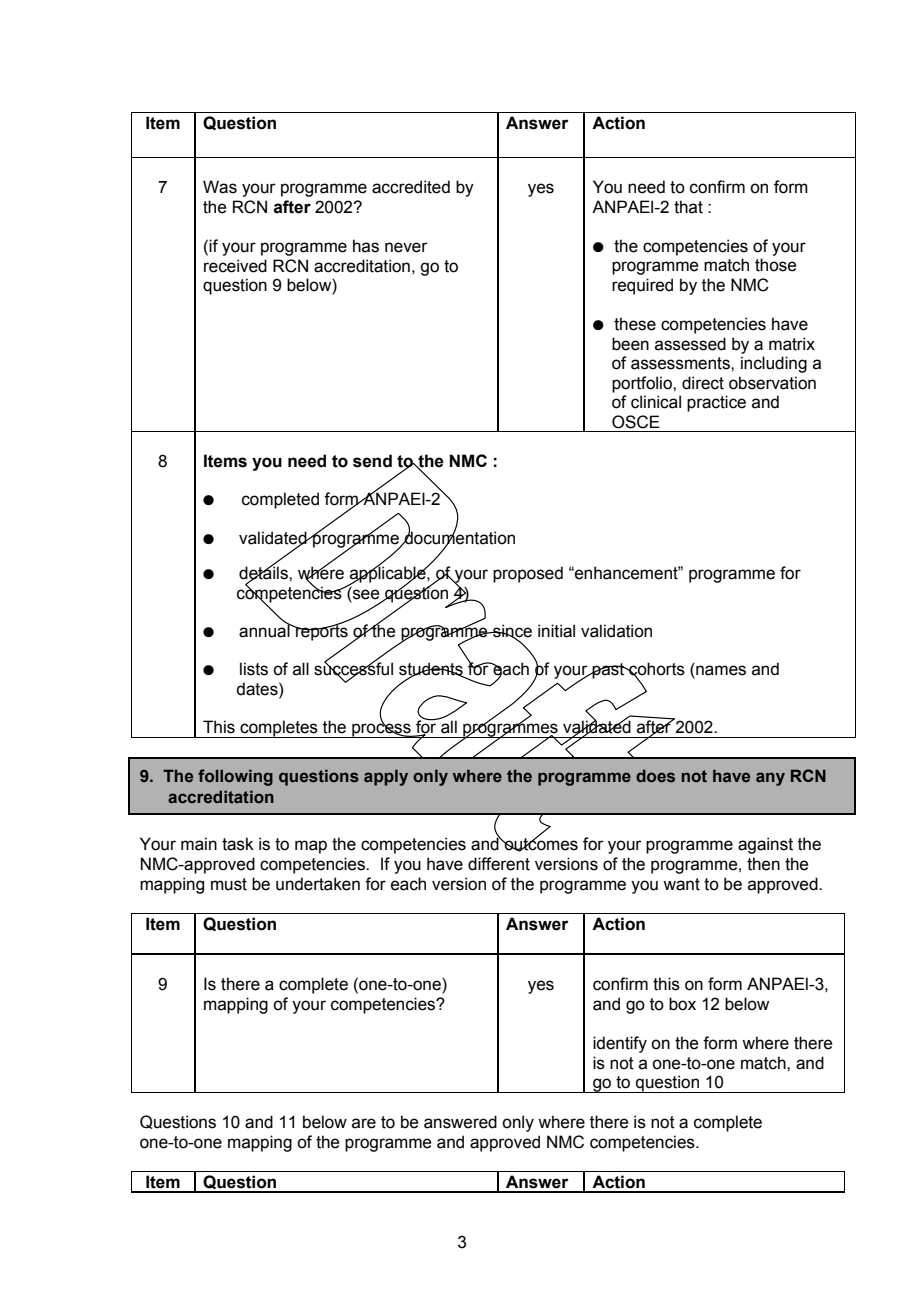 This screenshot has height=1308, width=924. Describe the element at coordinates (411, 187) in the screenshot. I see `accredited` at that location.
